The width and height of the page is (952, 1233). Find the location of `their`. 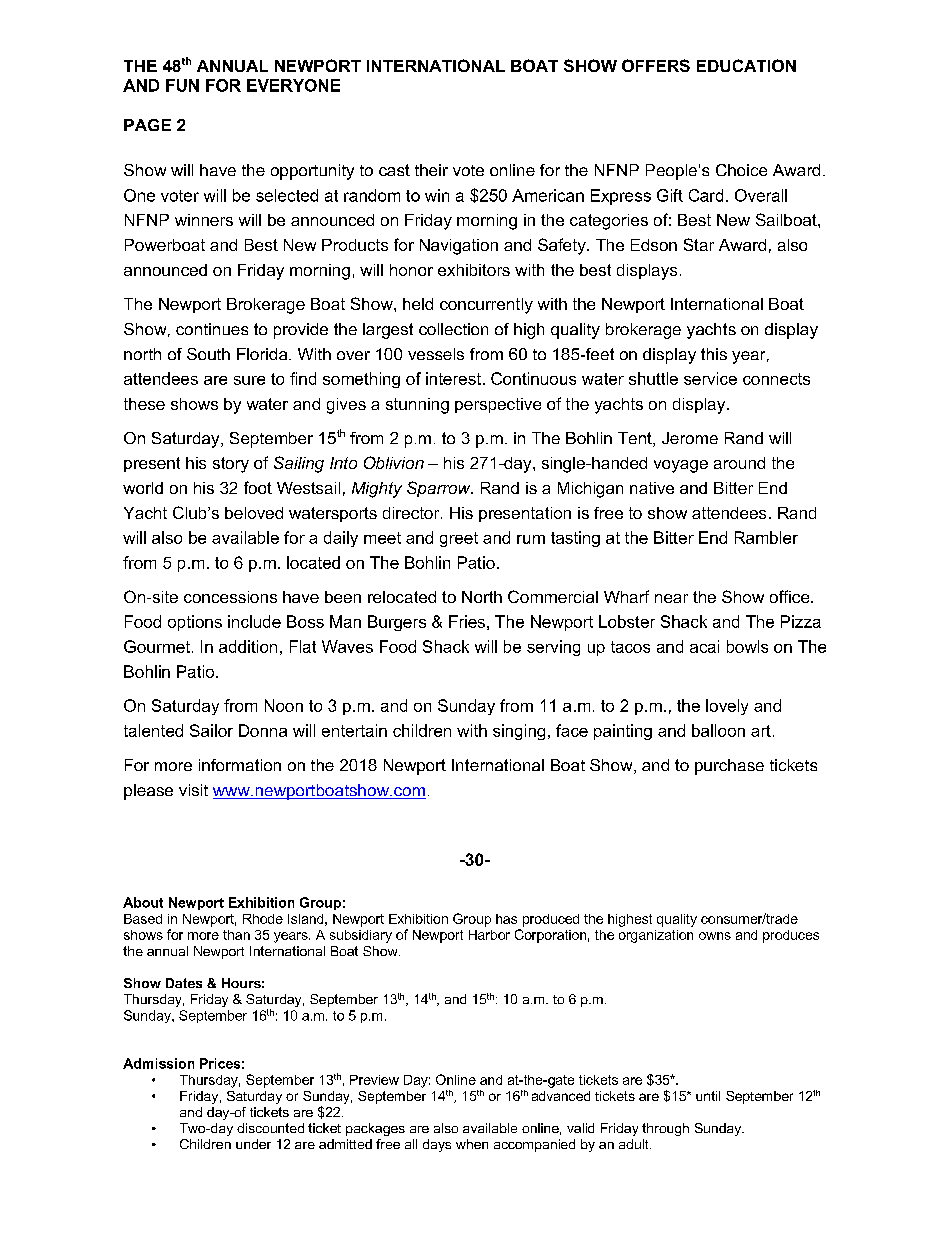

their is located at coordinates (431, 170).
